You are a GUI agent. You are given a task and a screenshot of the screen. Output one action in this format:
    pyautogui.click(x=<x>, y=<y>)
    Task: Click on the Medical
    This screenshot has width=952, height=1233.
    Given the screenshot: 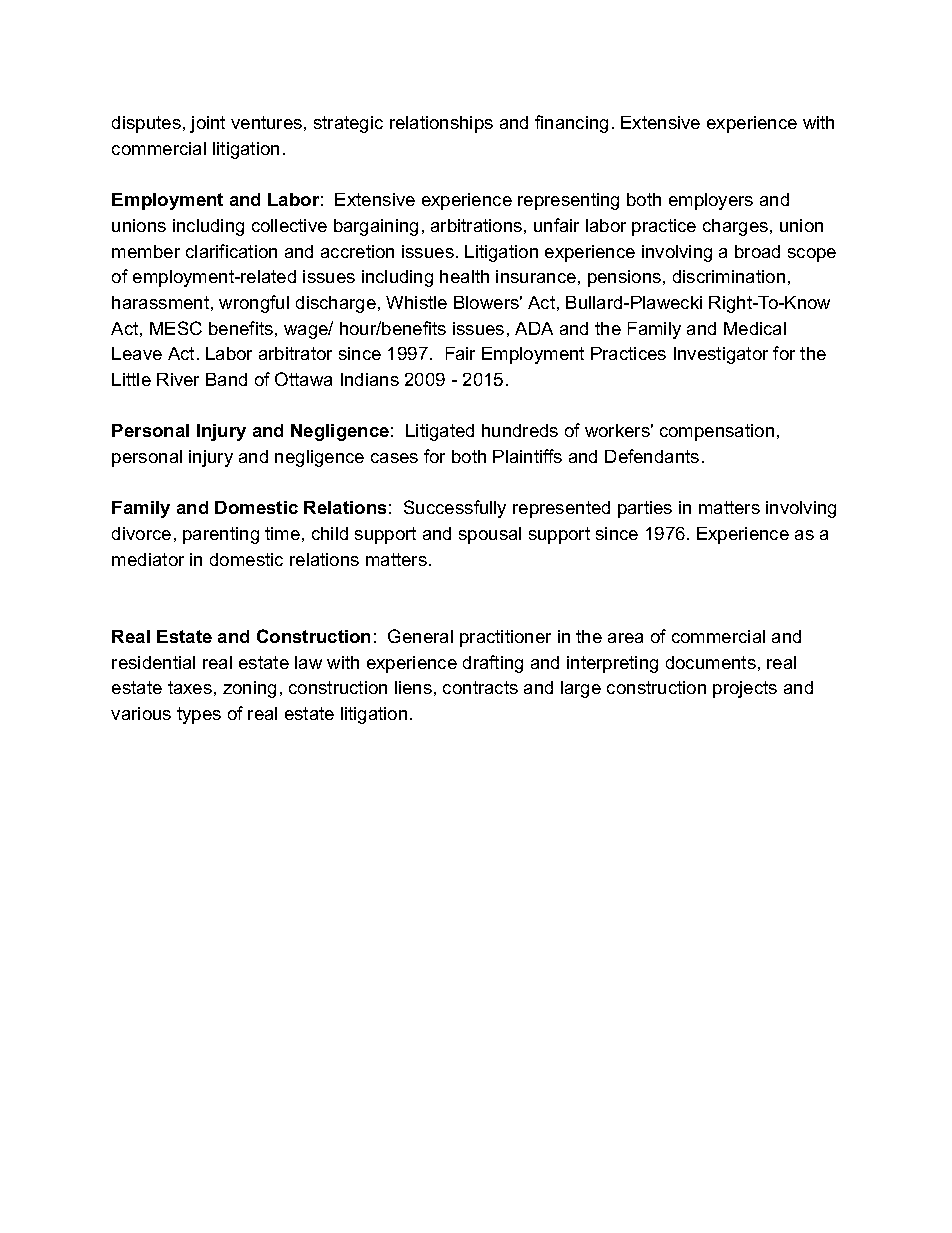 What is the action you would take?
    pyautogui.click(x=755, y=328)
